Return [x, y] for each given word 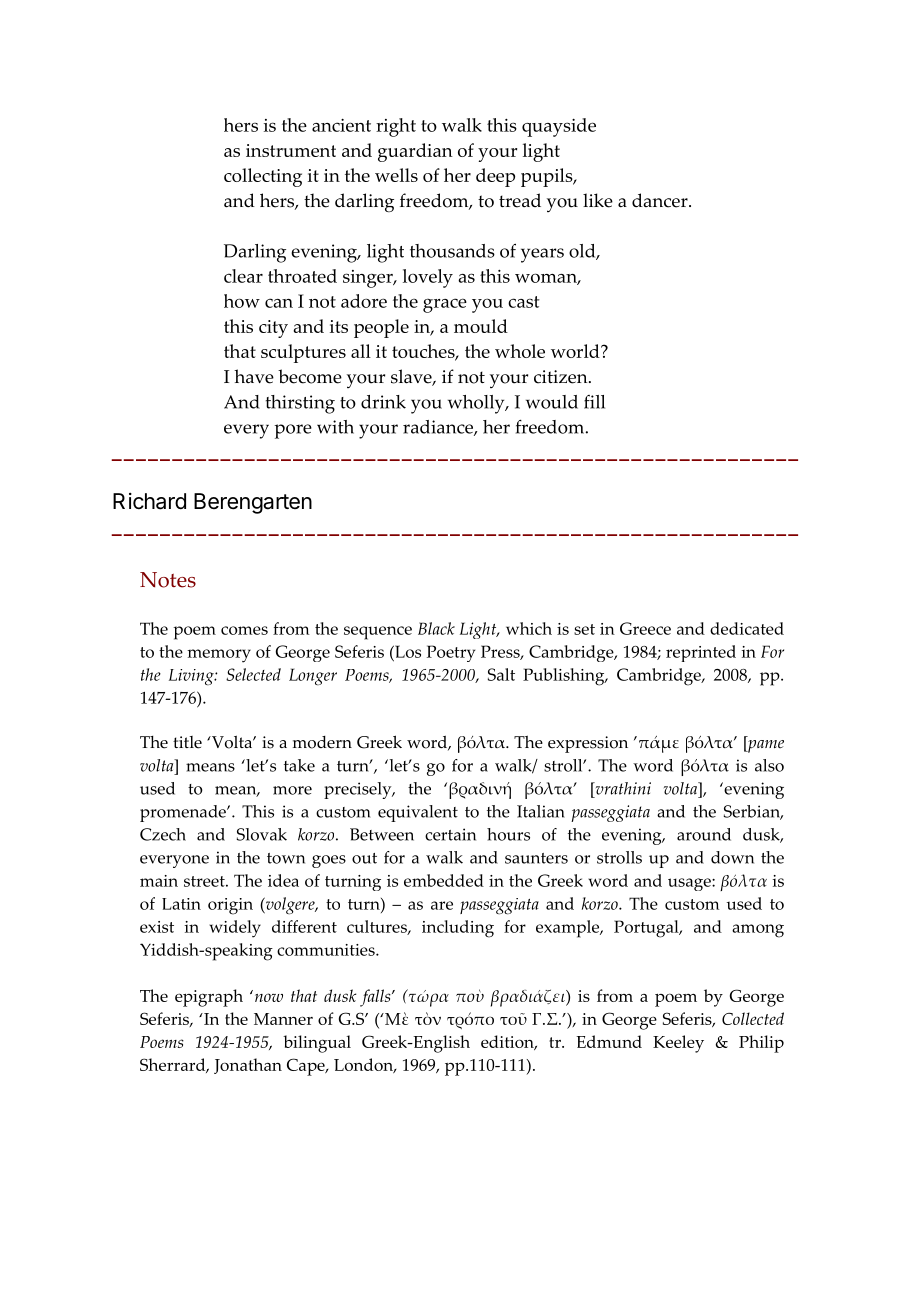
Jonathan [248, 1066]
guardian [415, 152]
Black [436, 628]
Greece [645, 628]
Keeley [678, 1044]
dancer [661, 200]
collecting [263, 177]
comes [244, 630]
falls [376, 998]
